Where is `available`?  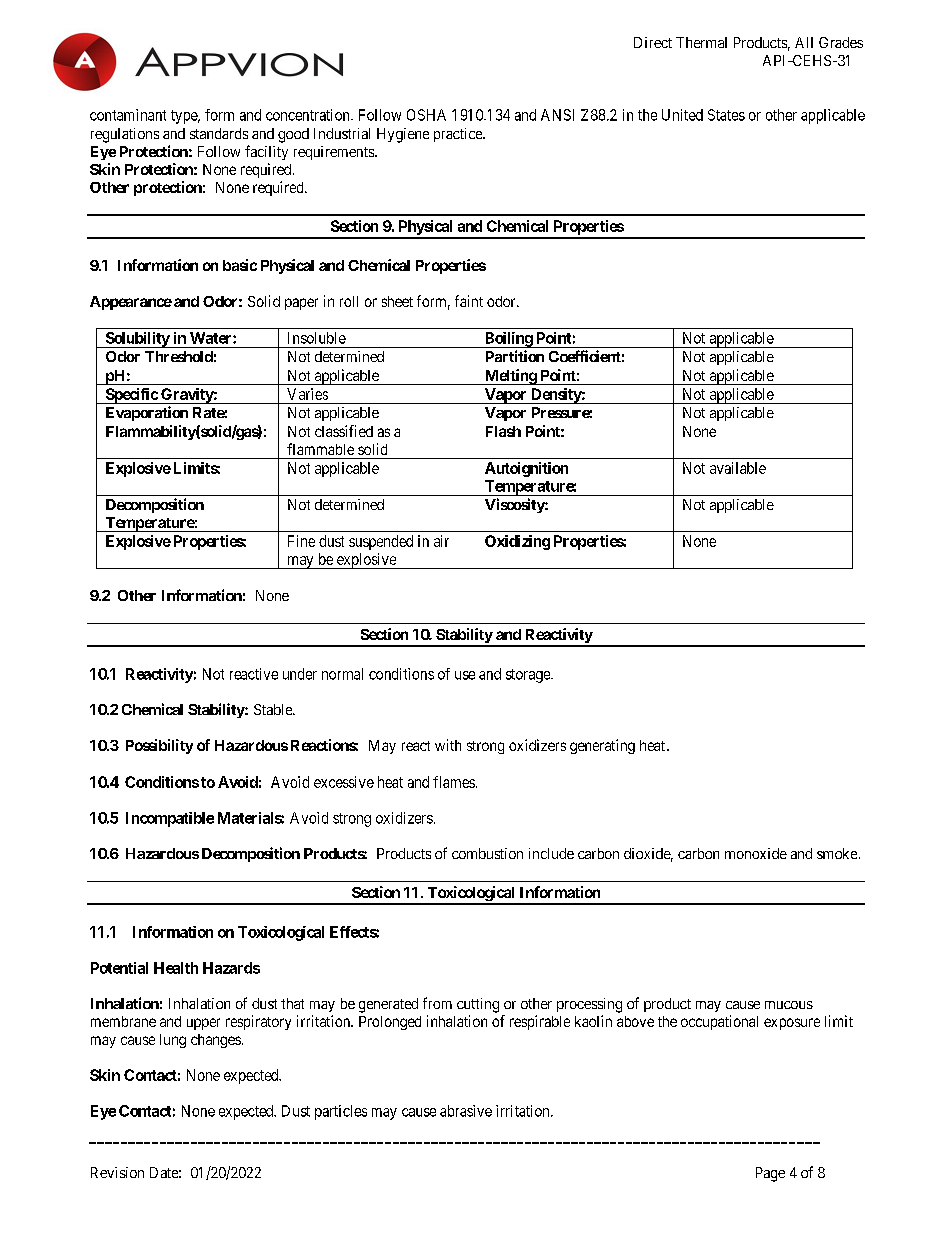 available is located at coordinates (738, 468).
